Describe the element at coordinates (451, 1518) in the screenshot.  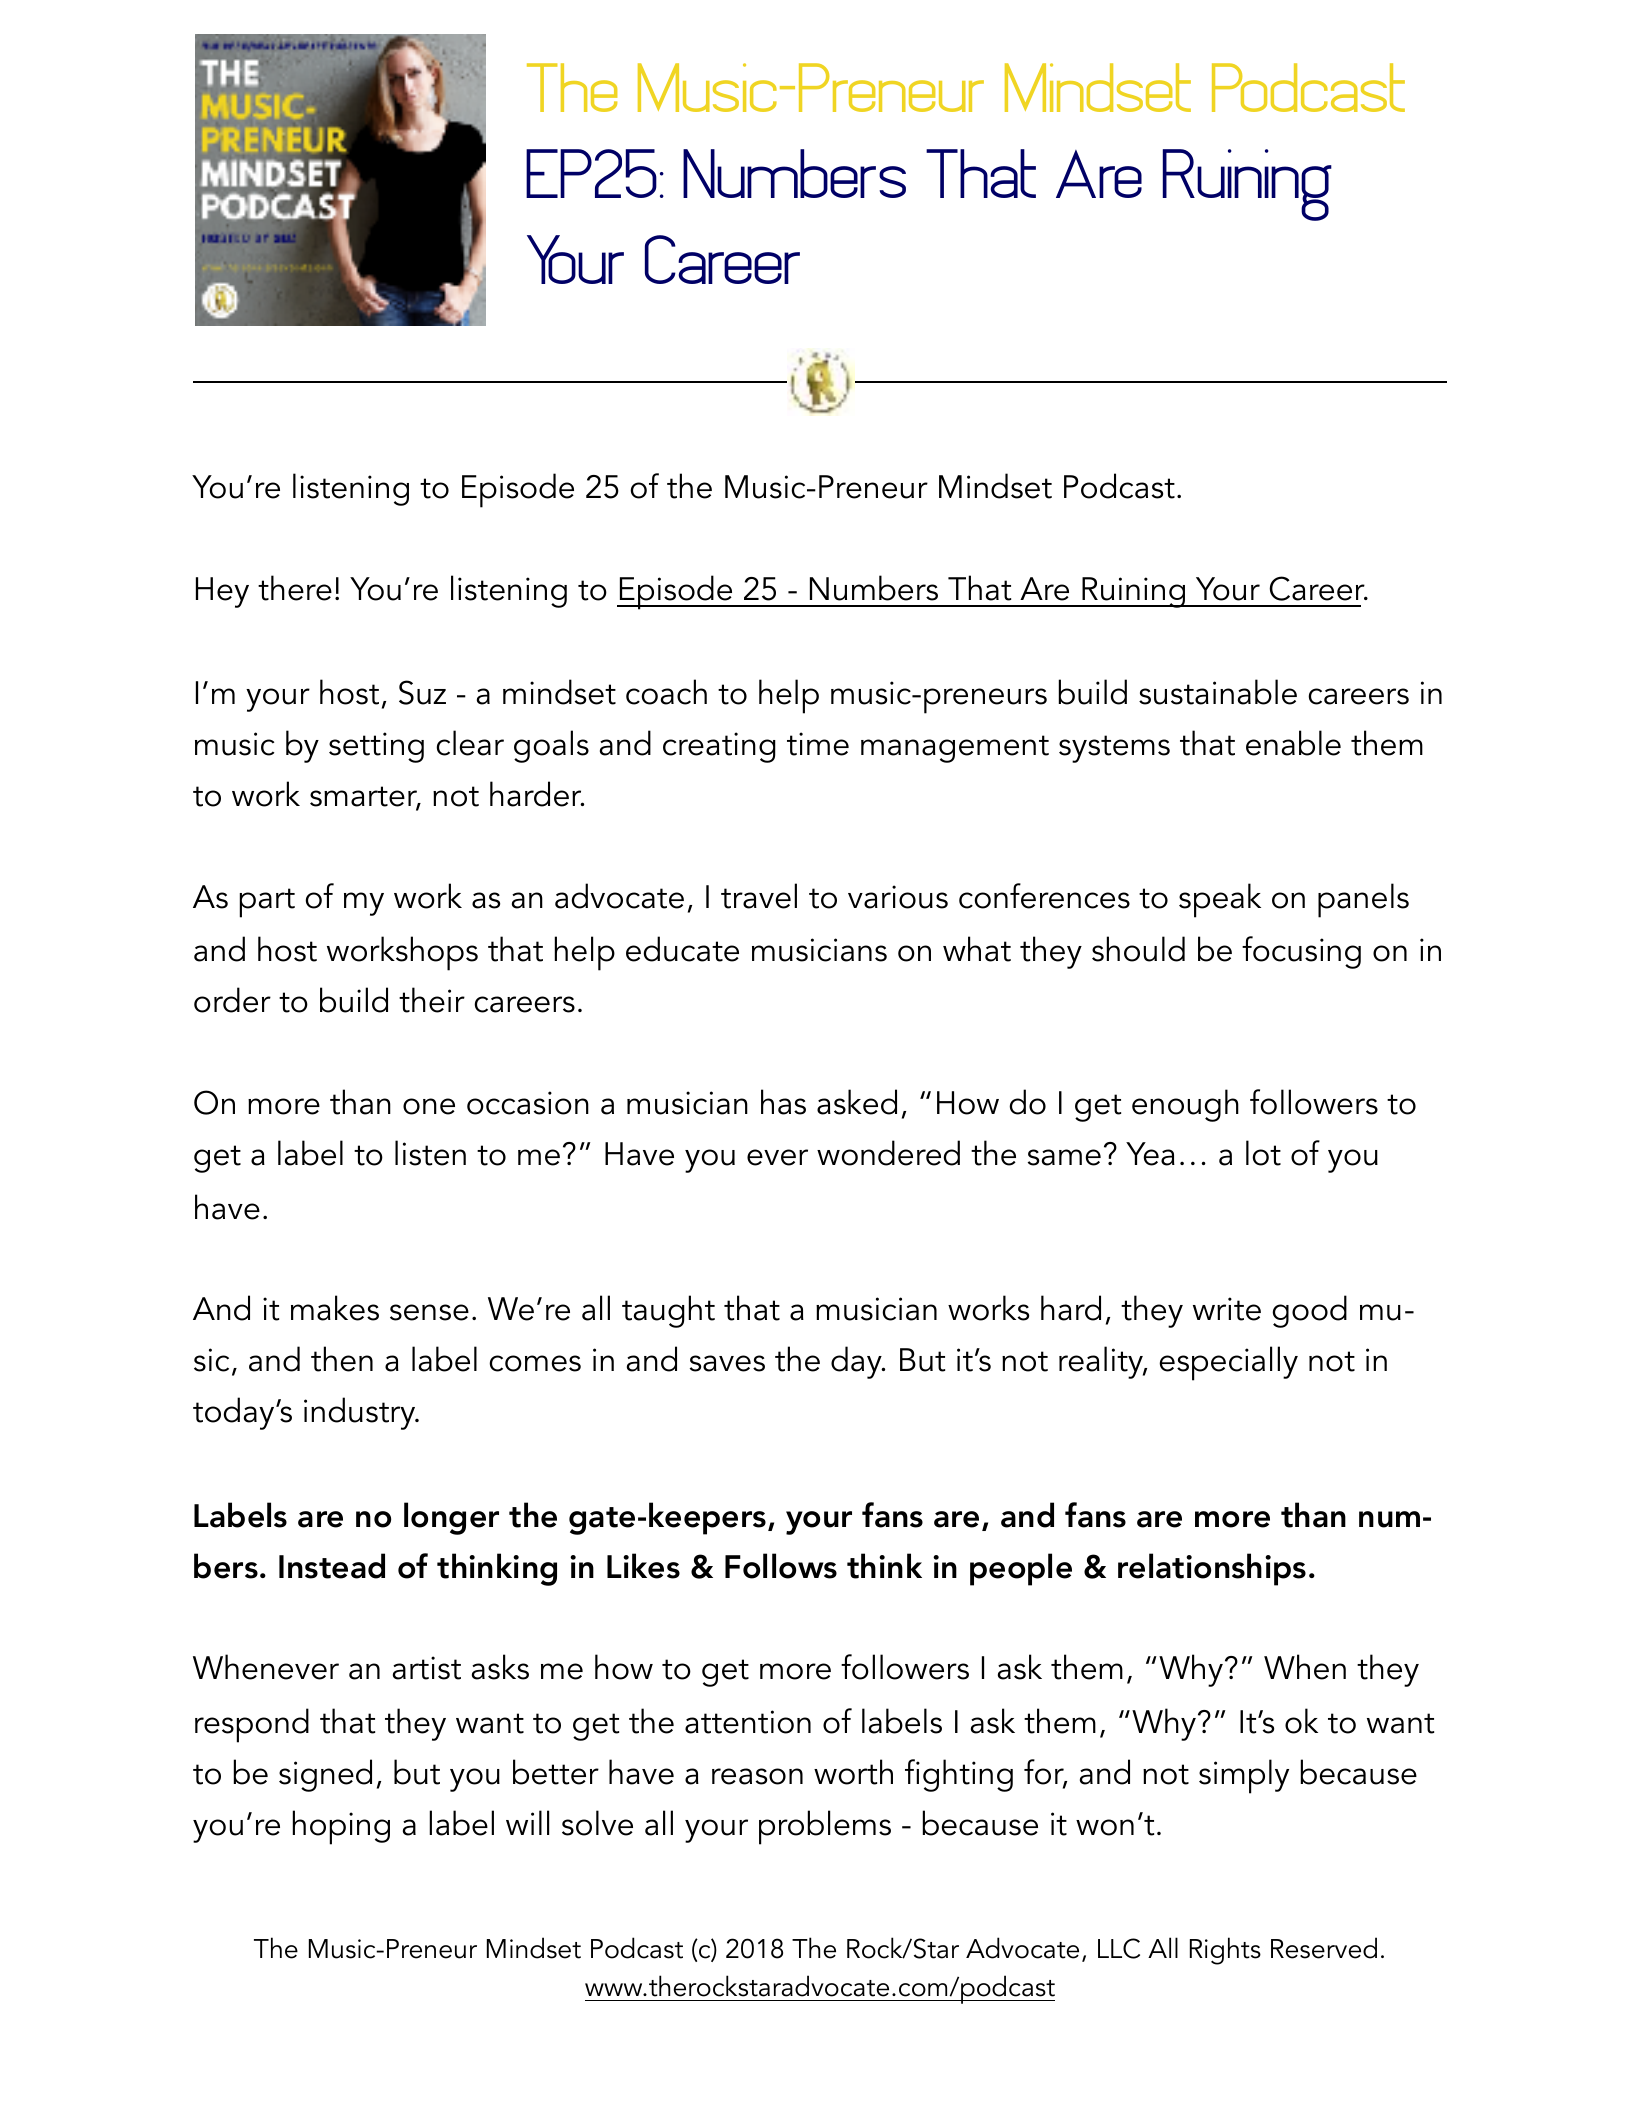
I see `longer` at that location.
